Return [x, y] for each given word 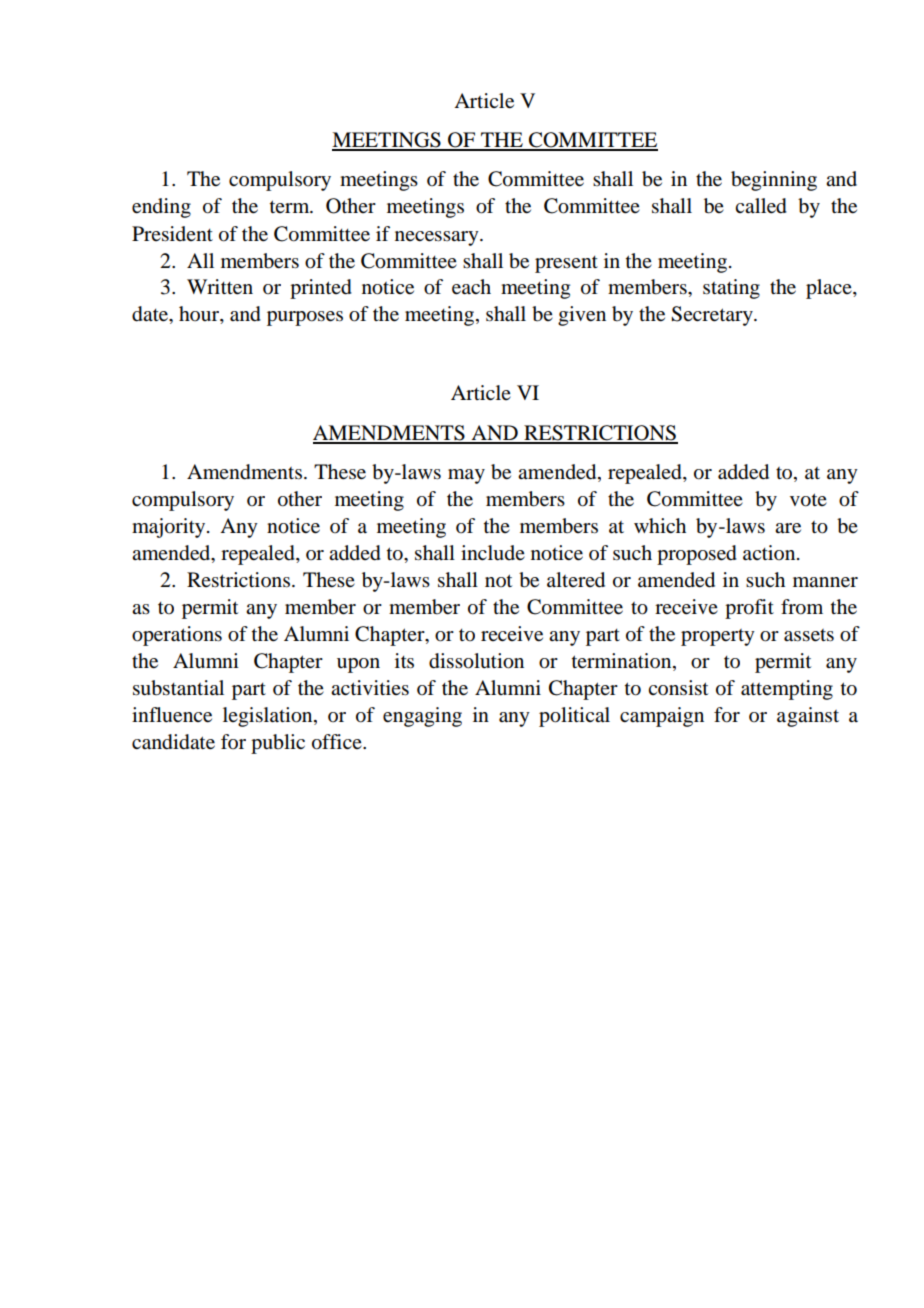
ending [161, 208]
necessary [438, 238]
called [761, 206]
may [466, 476]
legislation [269, 717]
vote [808, 500]
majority [170, 528]
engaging [422, 717]
